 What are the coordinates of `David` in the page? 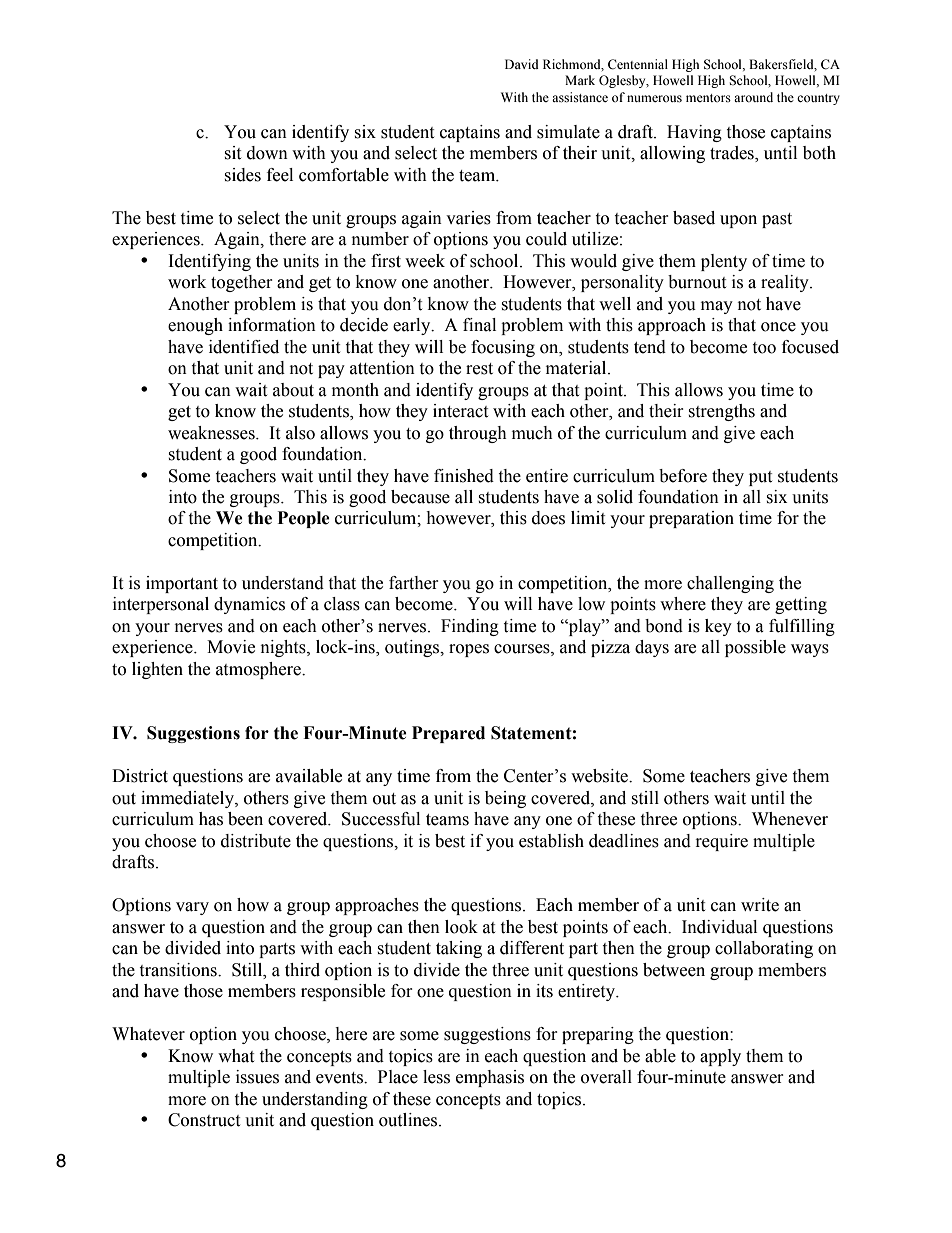 It's located at (522, 64).
